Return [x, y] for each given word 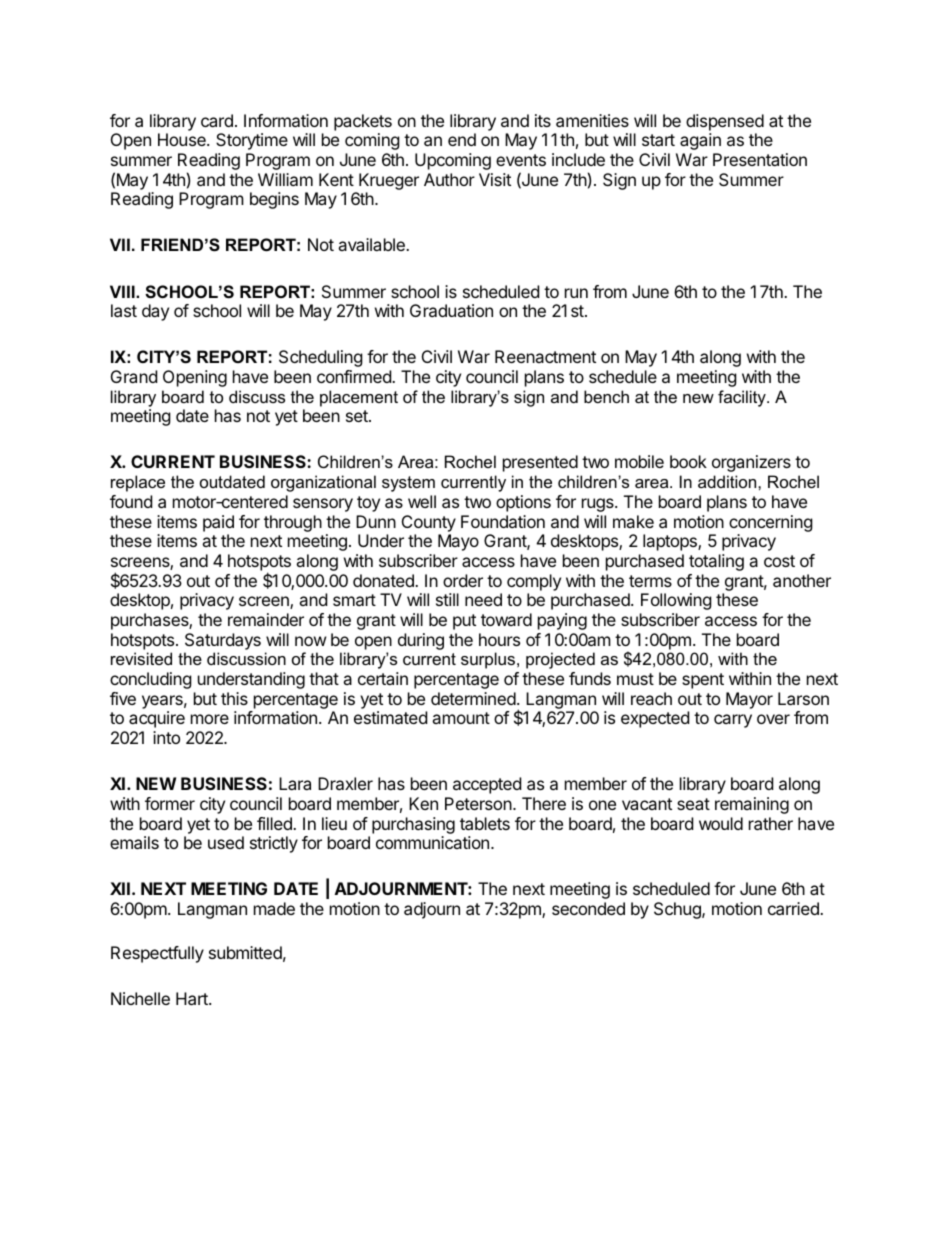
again [700, 141]
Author [449, 179]
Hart [193, 998]
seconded [588, 908]
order [463, 580]
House [183, 139]
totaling [716, 562]
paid [218, 523]
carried [794, 908]
